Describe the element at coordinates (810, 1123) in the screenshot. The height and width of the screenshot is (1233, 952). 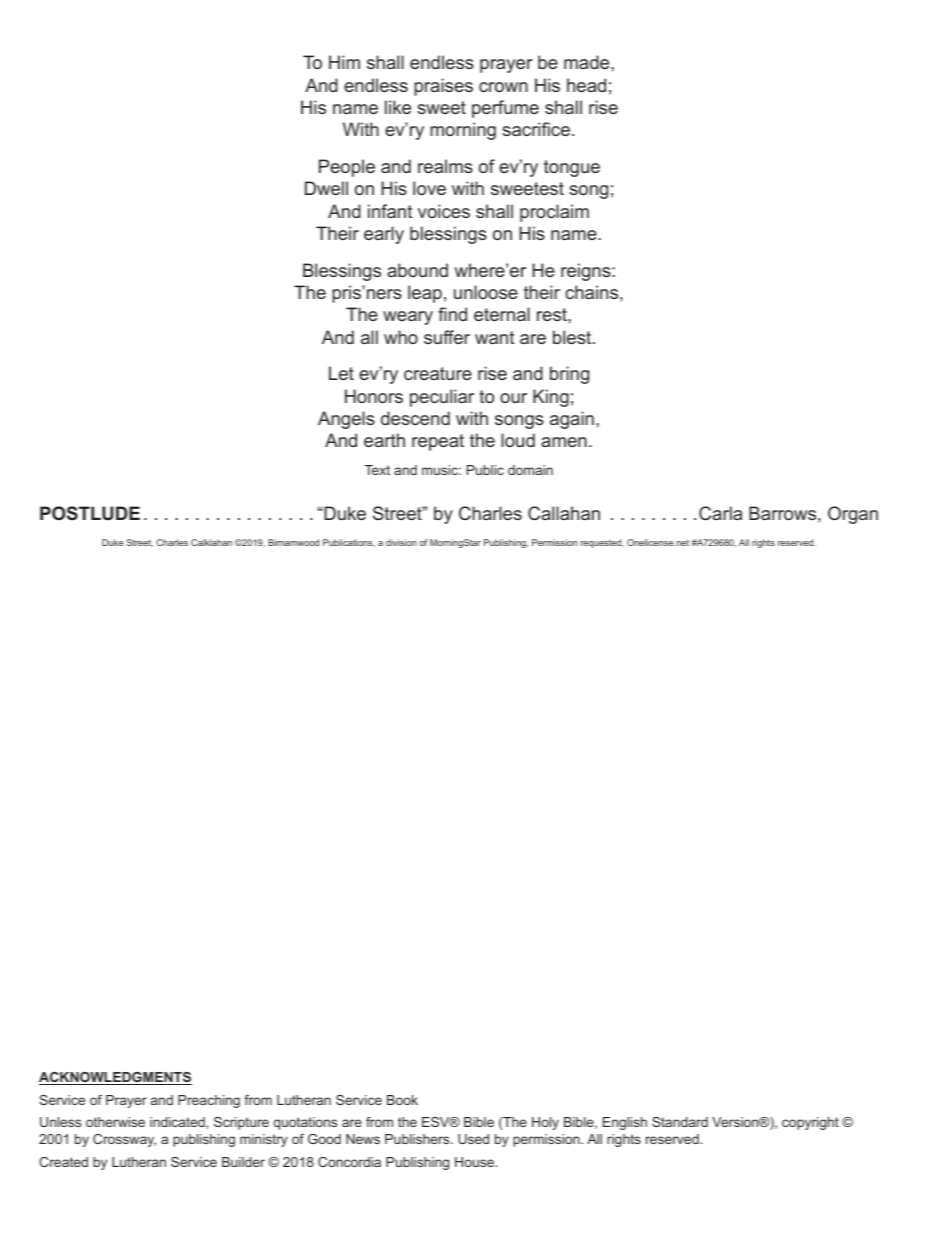
I see `copyright` at that location.
